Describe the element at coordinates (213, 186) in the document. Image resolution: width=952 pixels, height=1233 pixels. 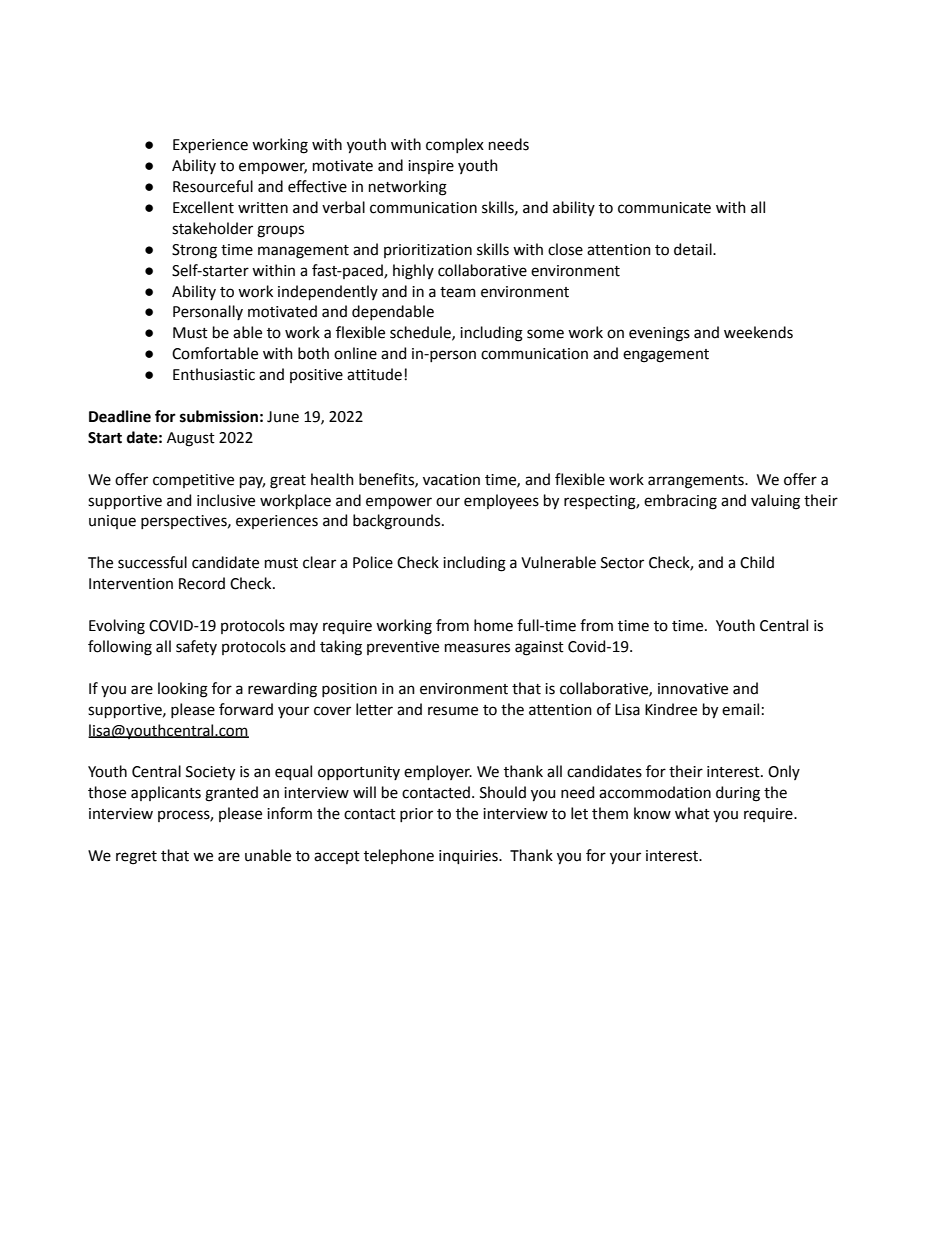
I see `Resourceful` at that location.
